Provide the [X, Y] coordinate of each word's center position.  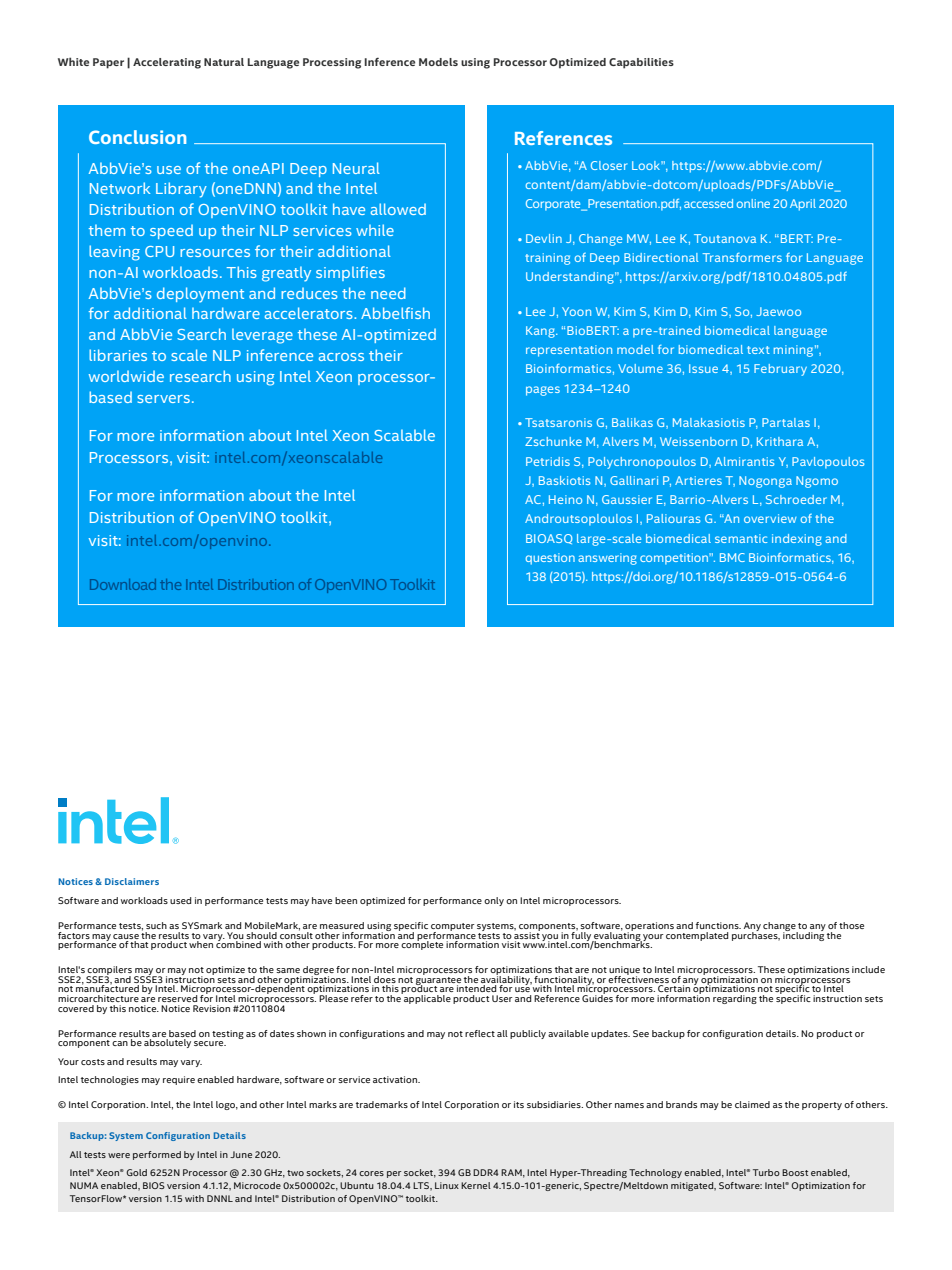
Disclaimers [132, 881]
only [494, 901]
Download [123, 584]
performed [157, 1155]
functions [718, 925]
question [550, 559]
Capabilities [641, 63]
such [156, 925]
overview [770, 518]
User [502, 998]
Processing [332, 63]
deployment [200, 295]
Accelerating [167, 63]
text [758, 350]
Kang [541, 332]
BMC [732, 557]
